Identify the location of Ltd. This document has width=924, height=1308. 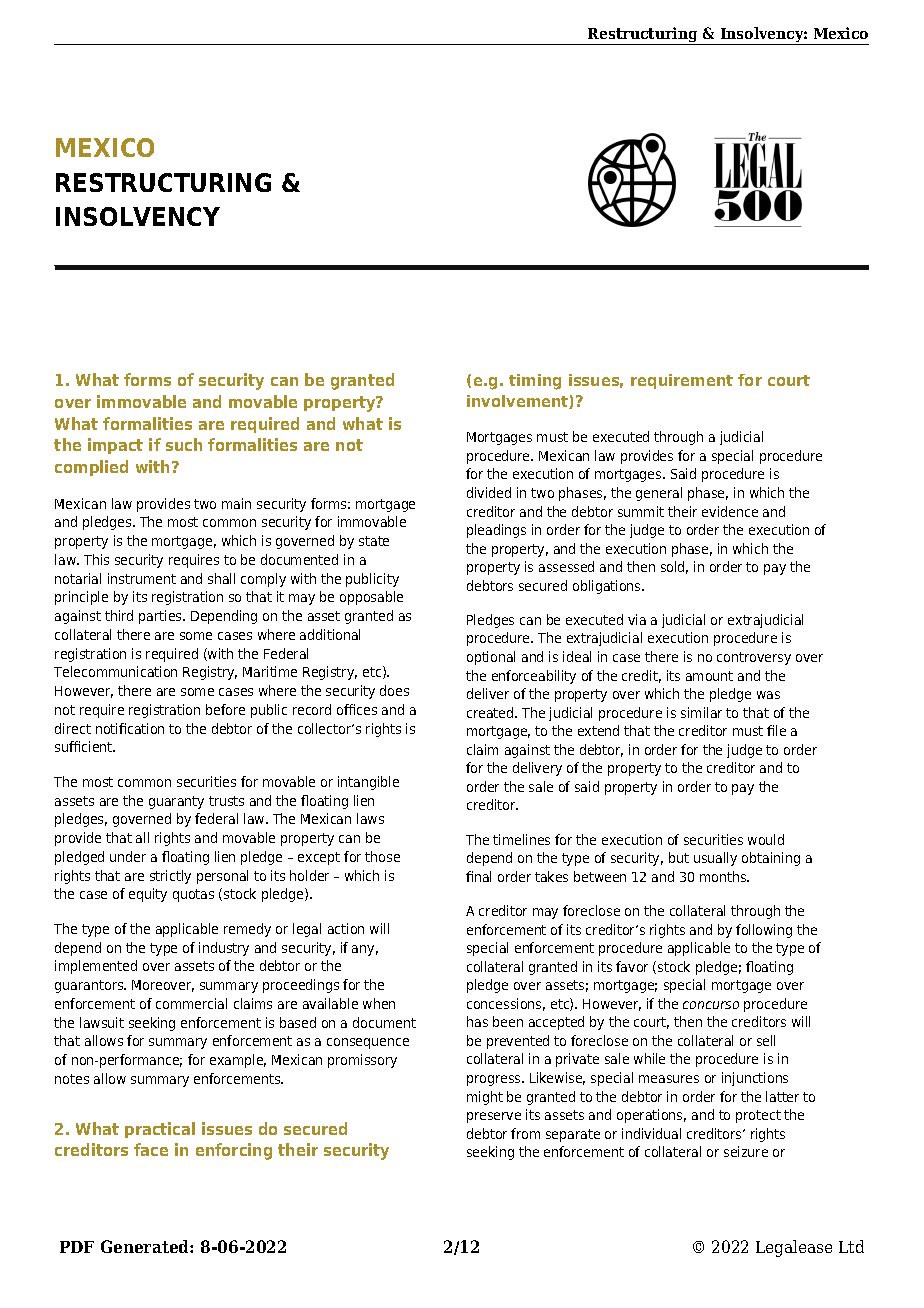
(851, 1246).
